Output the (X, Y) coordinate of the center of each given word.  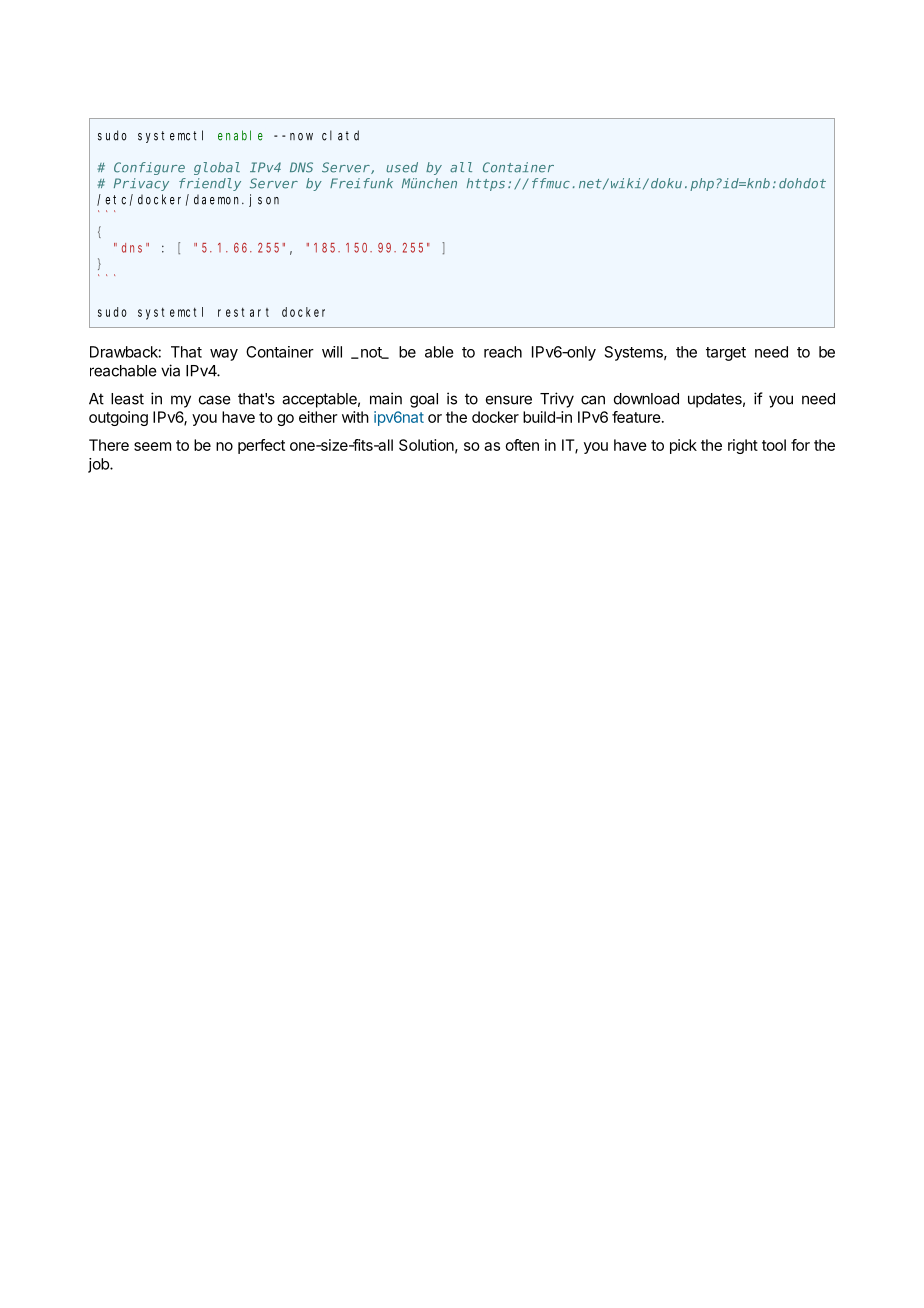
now (301, 137)
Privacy (141, 184)
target (726, 354)
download (646, 399)
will (332, 352)
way (224, 355)
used (402, 167)
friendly (210, 184)
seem (152, 446)
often (522, 445)
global (217, 168)
